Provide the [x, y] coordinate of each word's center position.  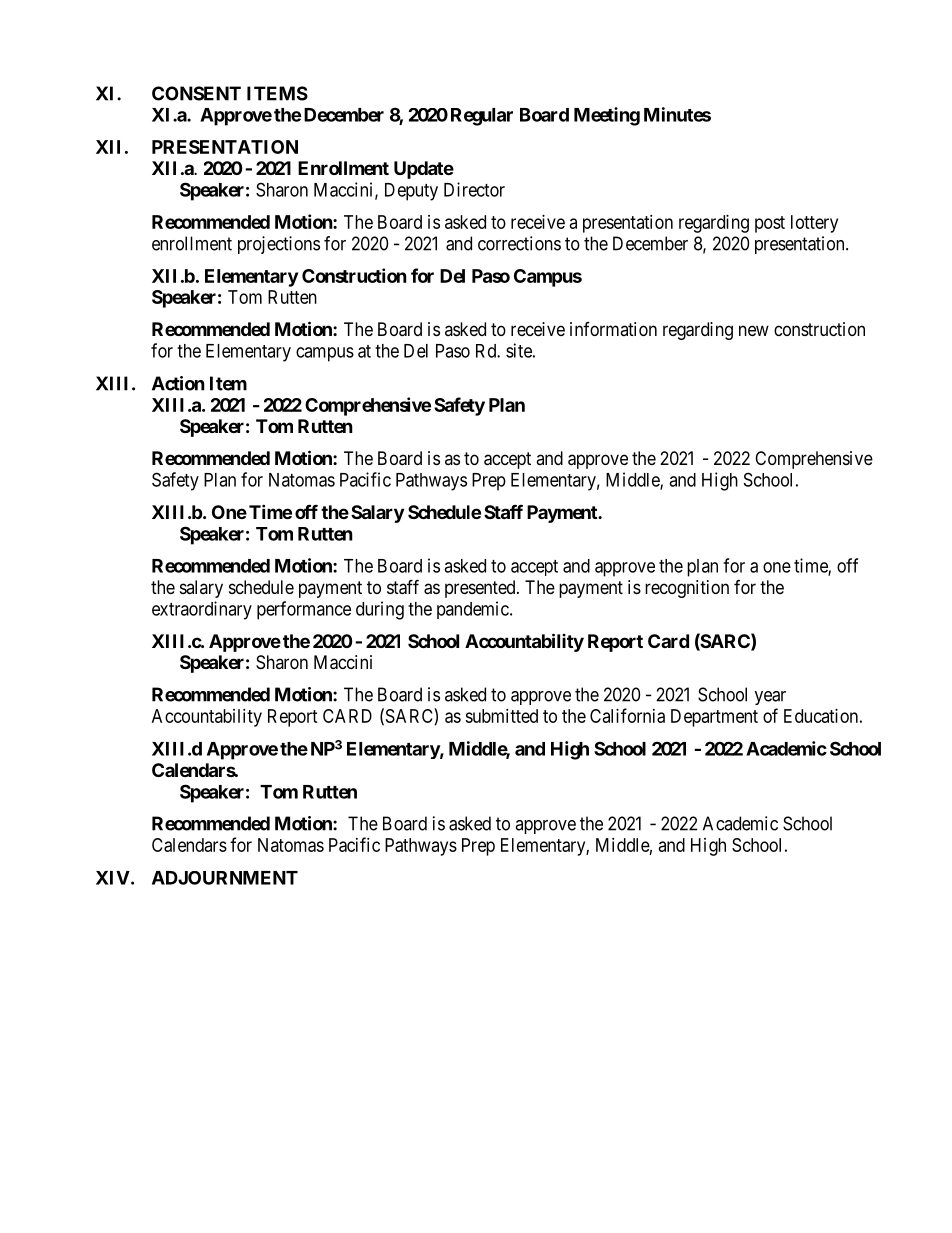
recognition [687, 589]
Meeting [607, 116]
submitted [501, 716]
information [613, 329]
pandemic [474, 610]
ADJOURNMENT [225, 878]
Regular [482, 117]
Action [178, 383]
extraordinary [202, 610]
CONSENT [196, 93]
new [754, 330]
